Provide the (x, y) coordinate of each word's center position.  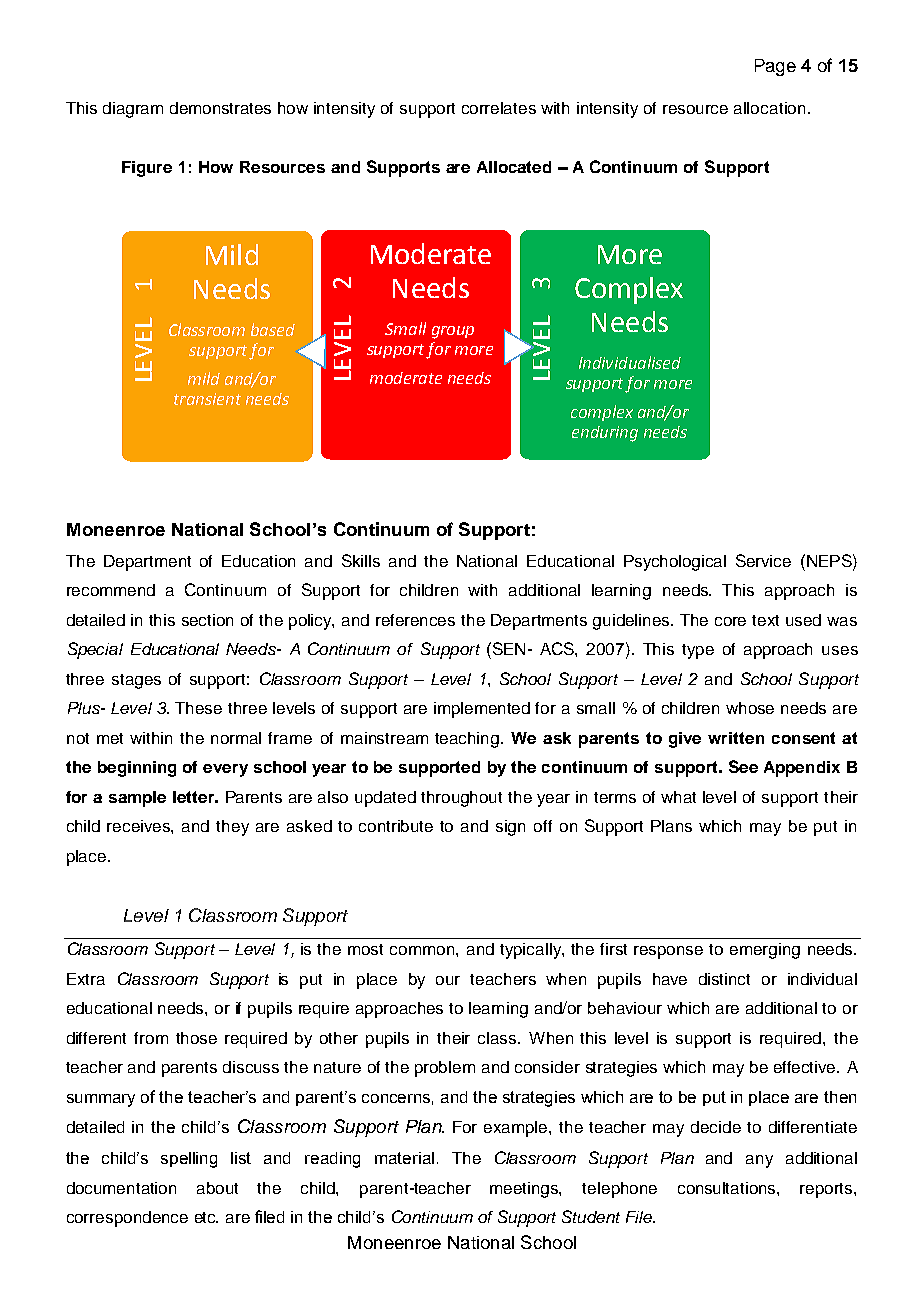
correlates (499, 108)
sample (137, 799)
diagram (133, 110)
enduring (605, 434)
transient (207, 399)
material (404, 1158)
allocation (769, 108)
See (743, 766)
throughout (461, 799)
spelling (189, 1160)
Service (763, 560)
